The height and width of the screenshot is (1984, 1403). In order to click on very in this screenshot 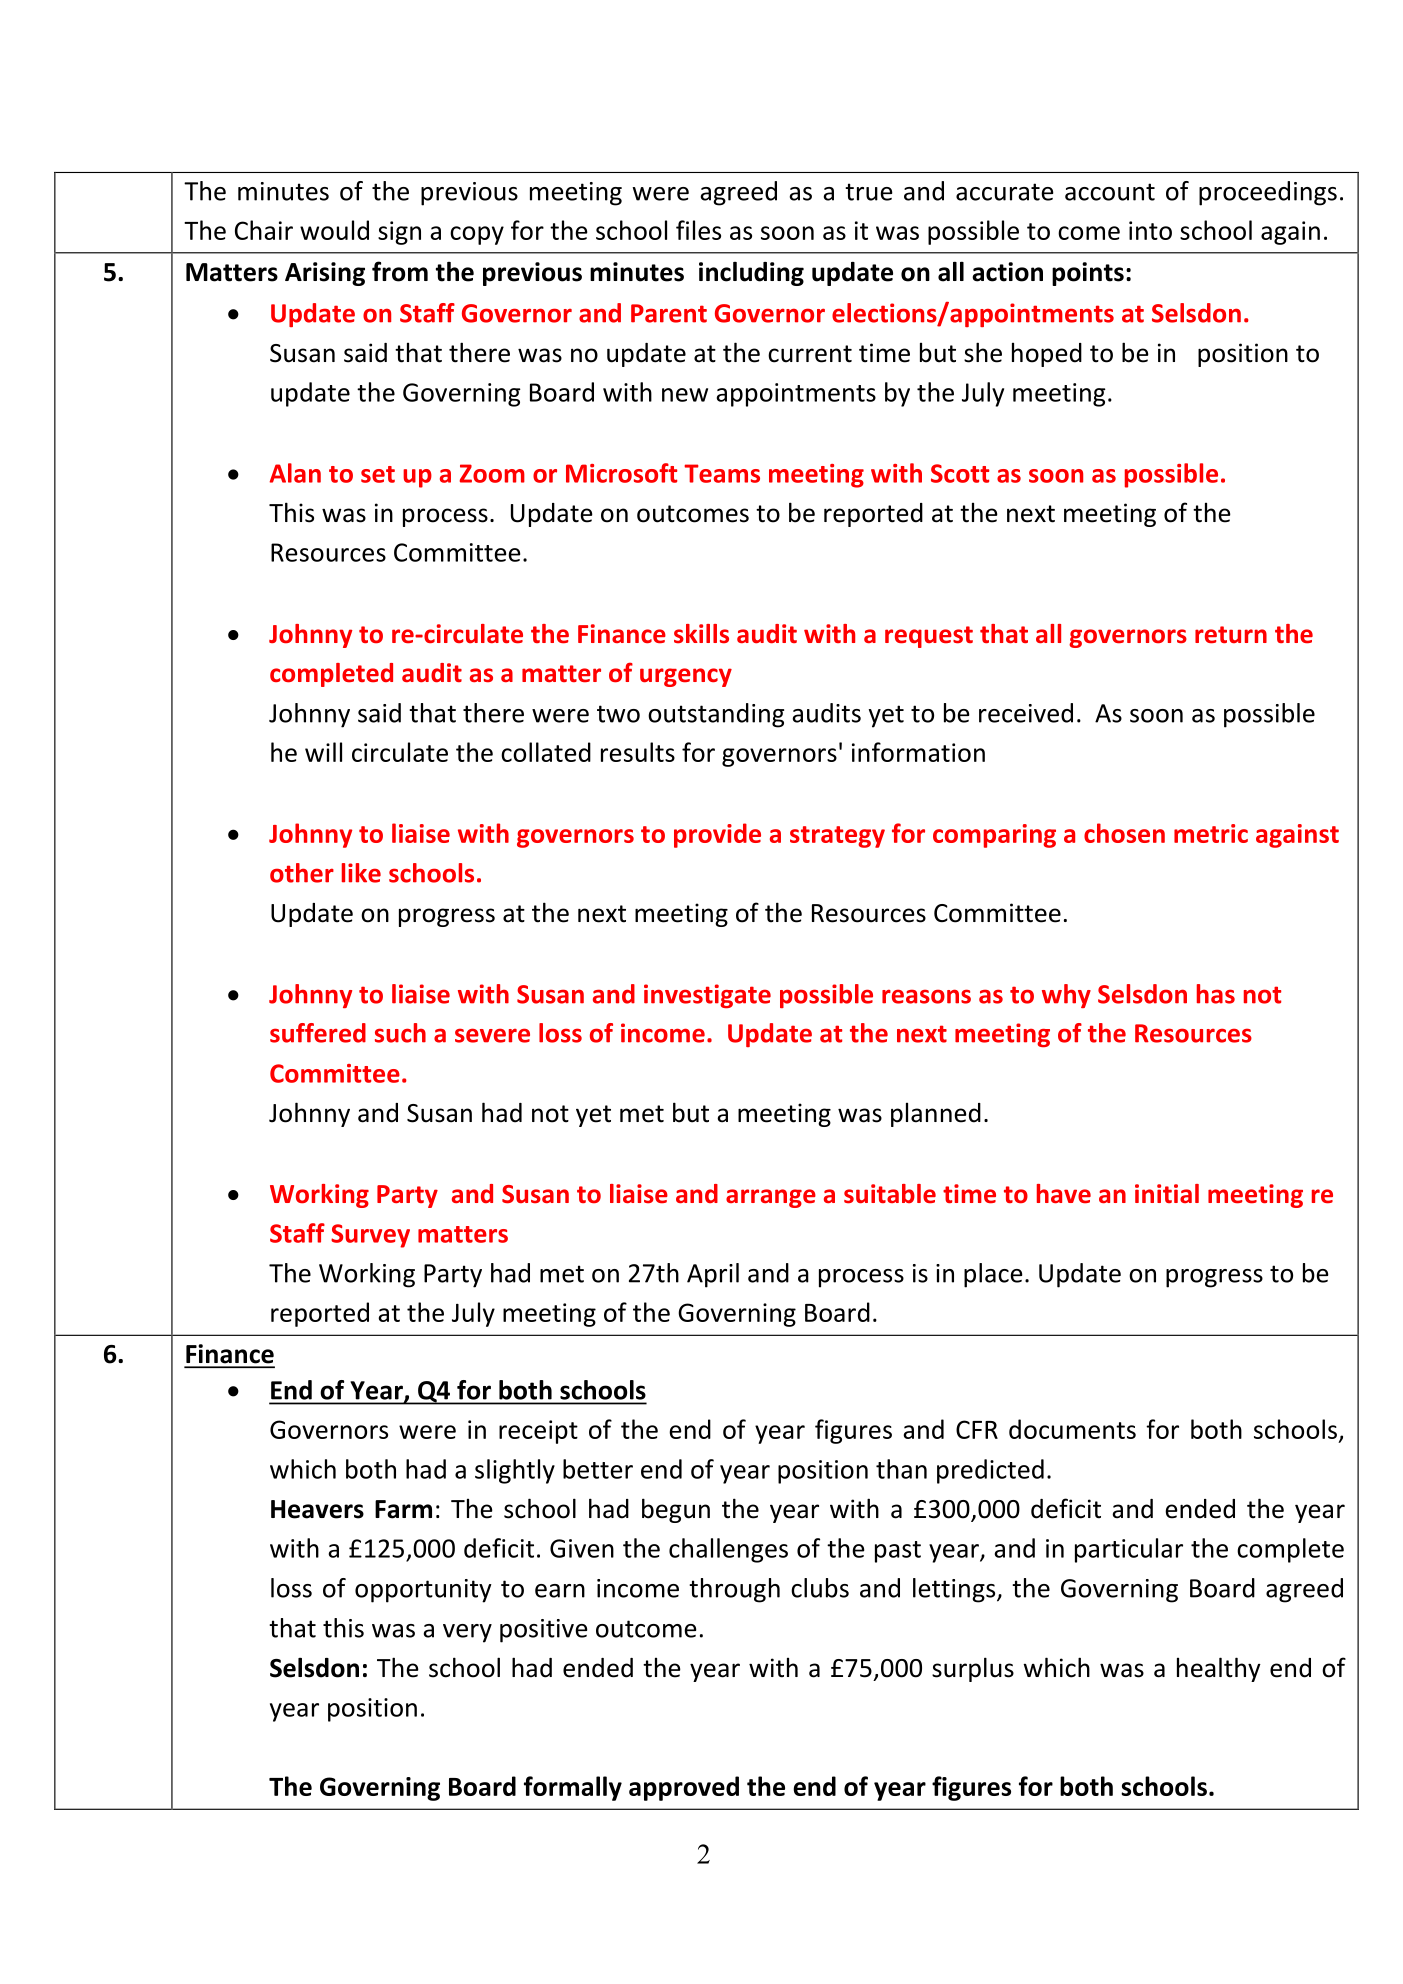, I will do `click(467, 1633)`.
